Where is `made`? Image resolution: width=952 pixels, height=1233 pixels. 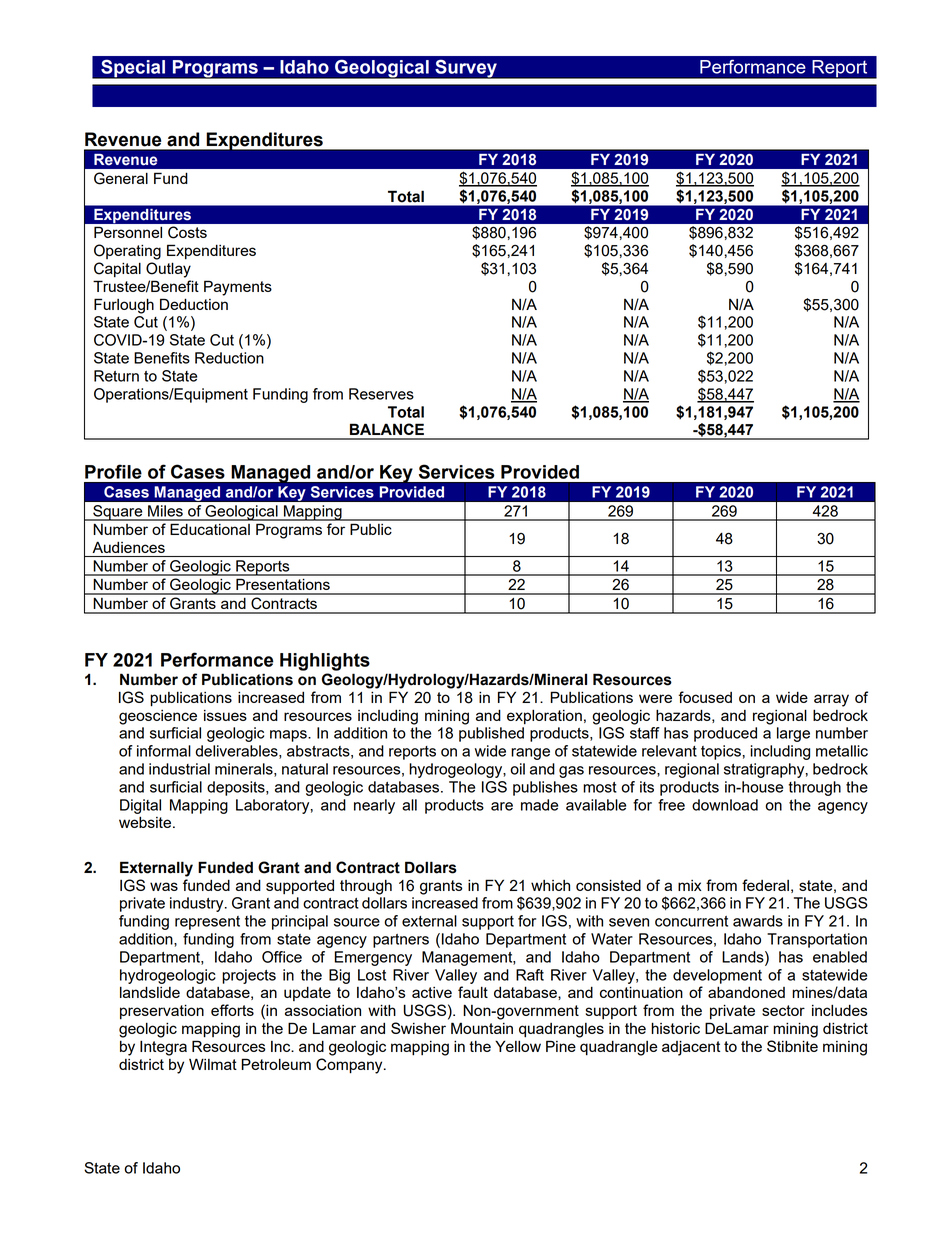 made is located at coordinates (539, 805).
